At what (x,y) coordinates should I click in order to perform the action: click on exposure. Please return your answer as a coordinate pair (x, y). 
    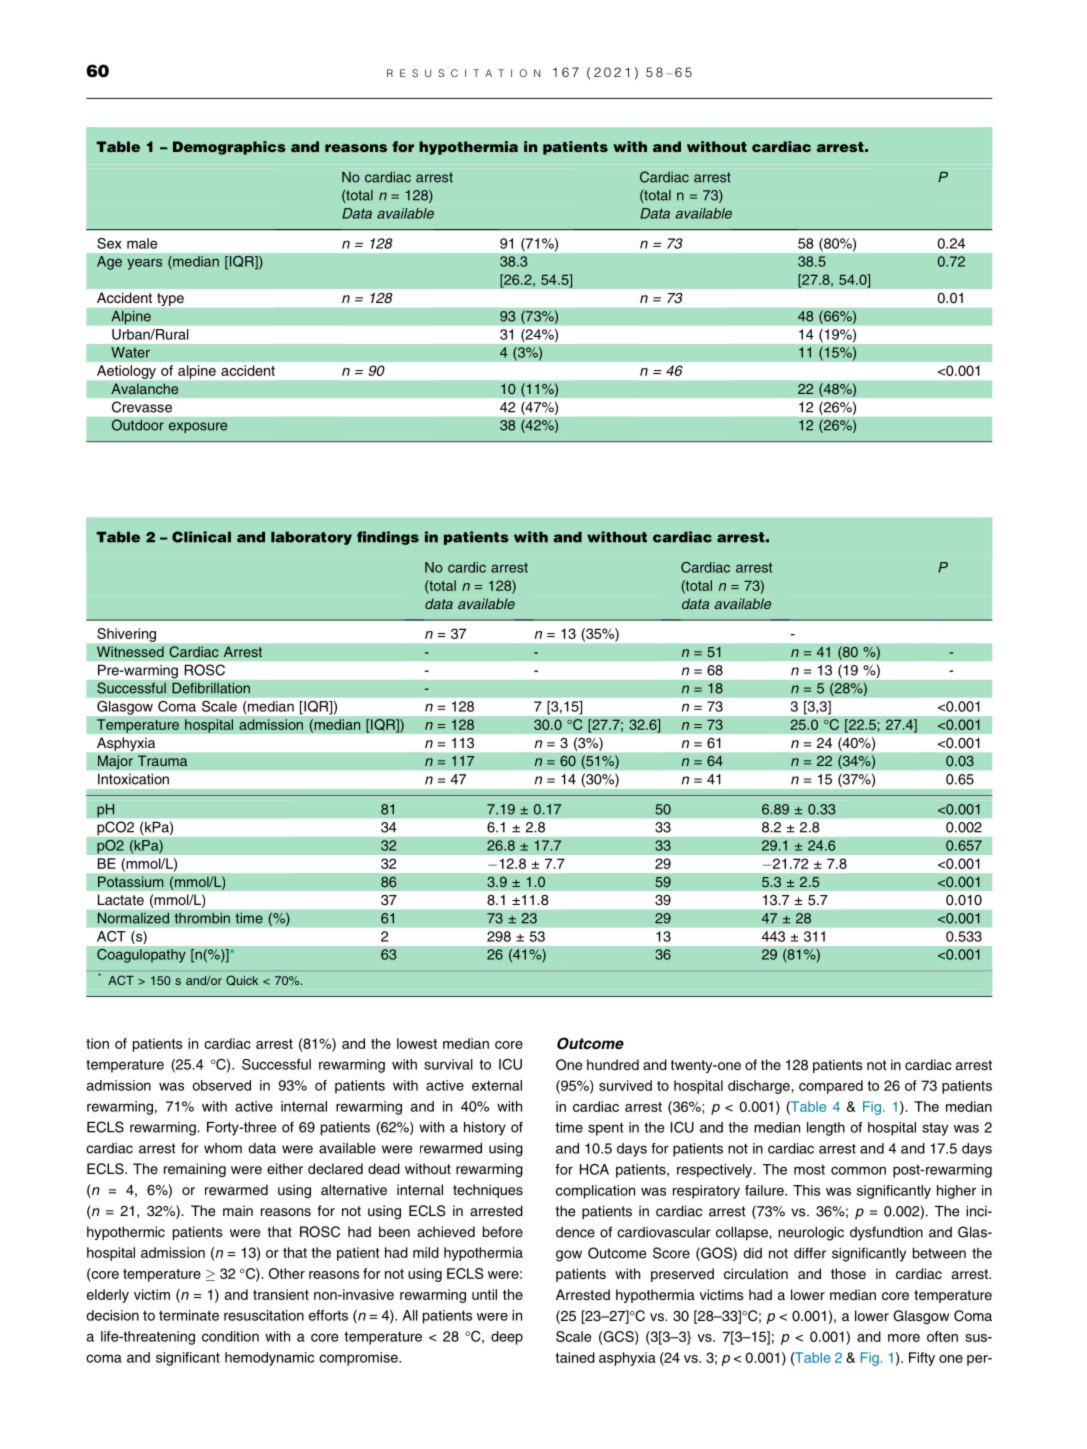
    Looking at the image, I should click on (198, 427).
